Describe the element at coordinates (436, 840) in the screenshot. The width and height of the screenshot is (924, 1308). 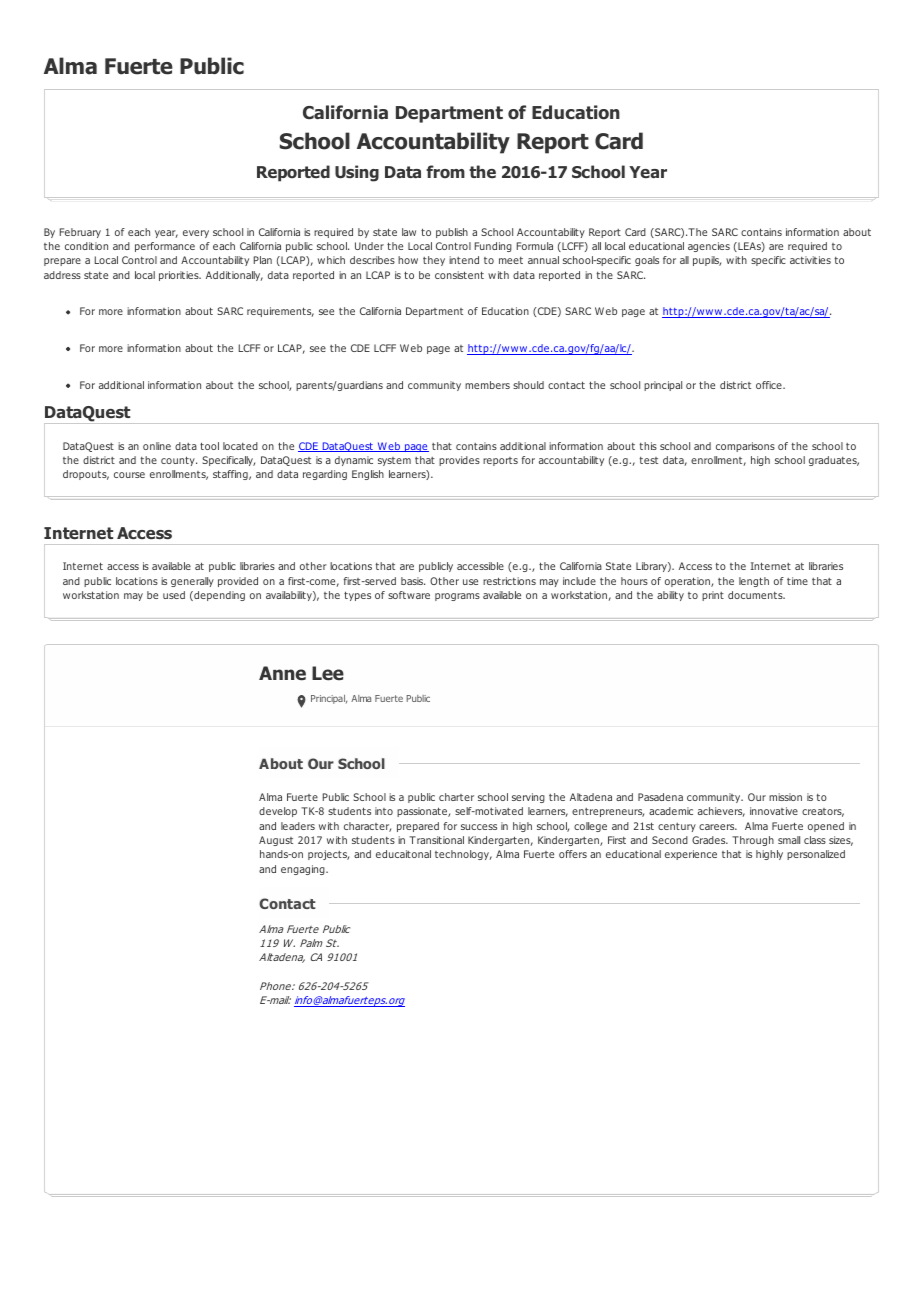
I see `Transitional` at that location.
